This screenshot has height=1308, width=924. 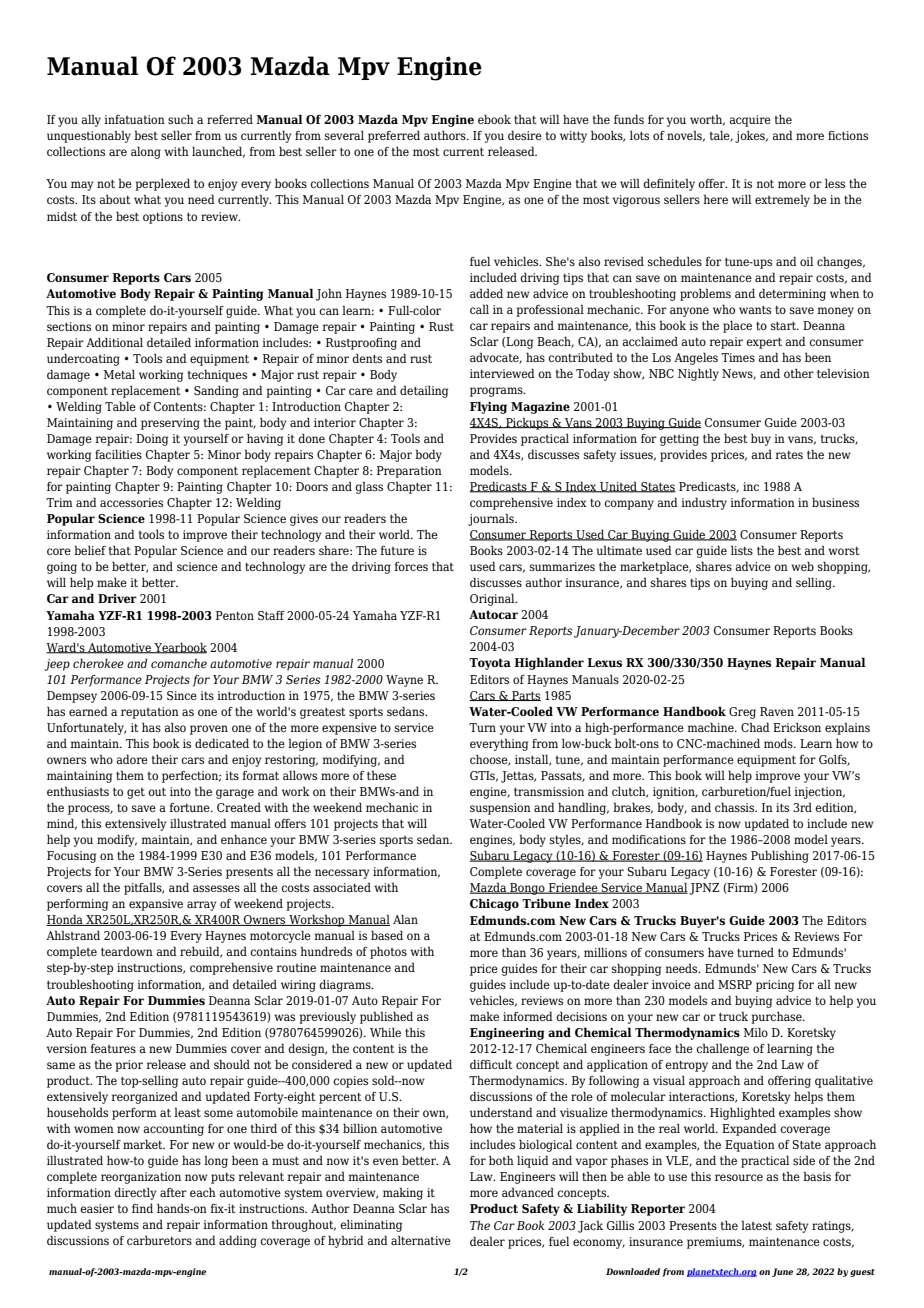 I want to click on alternative, so click(x=421, y=1240).
